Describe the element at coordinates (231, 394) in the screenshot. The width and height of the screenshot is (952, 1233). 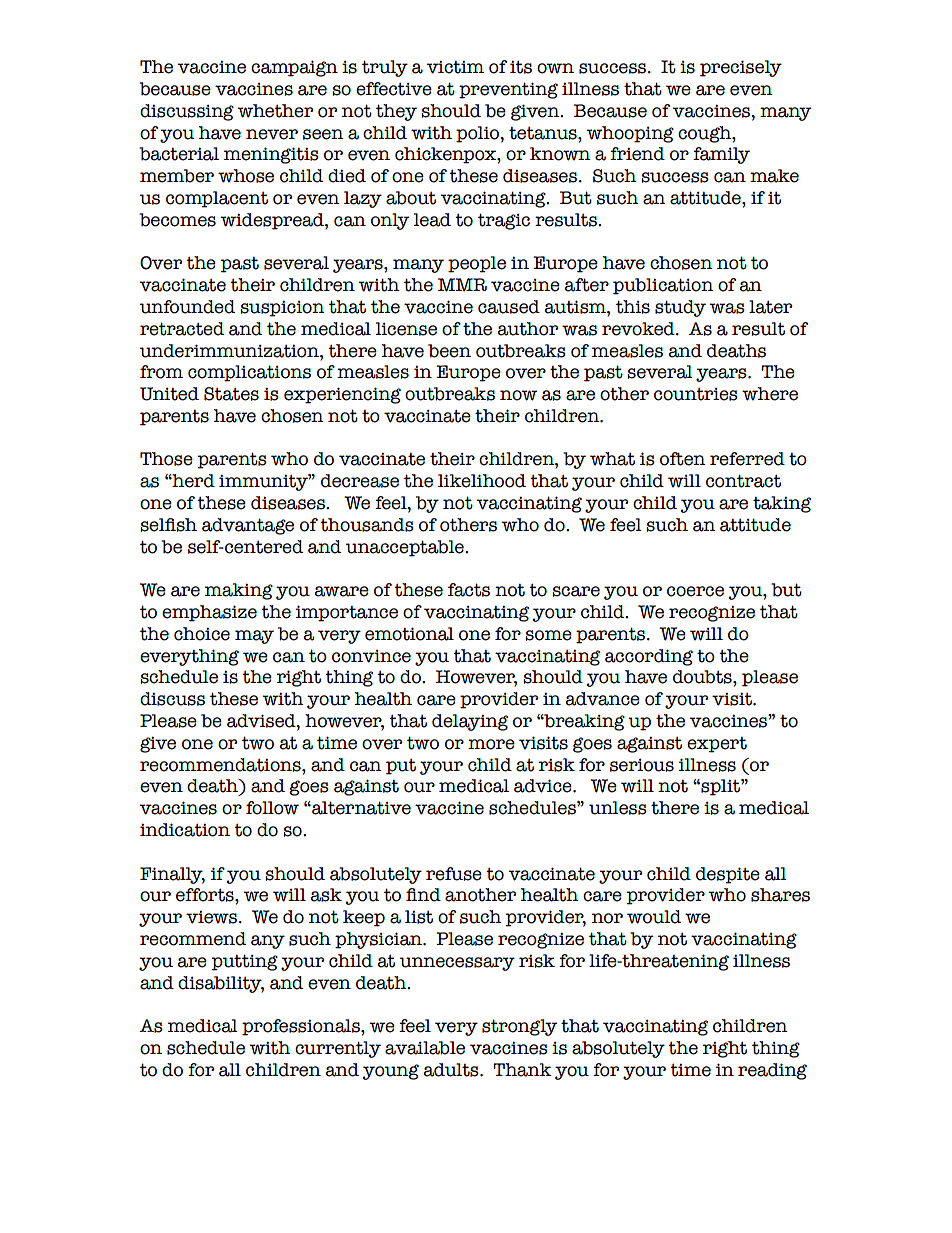
I see `States` at that location.
